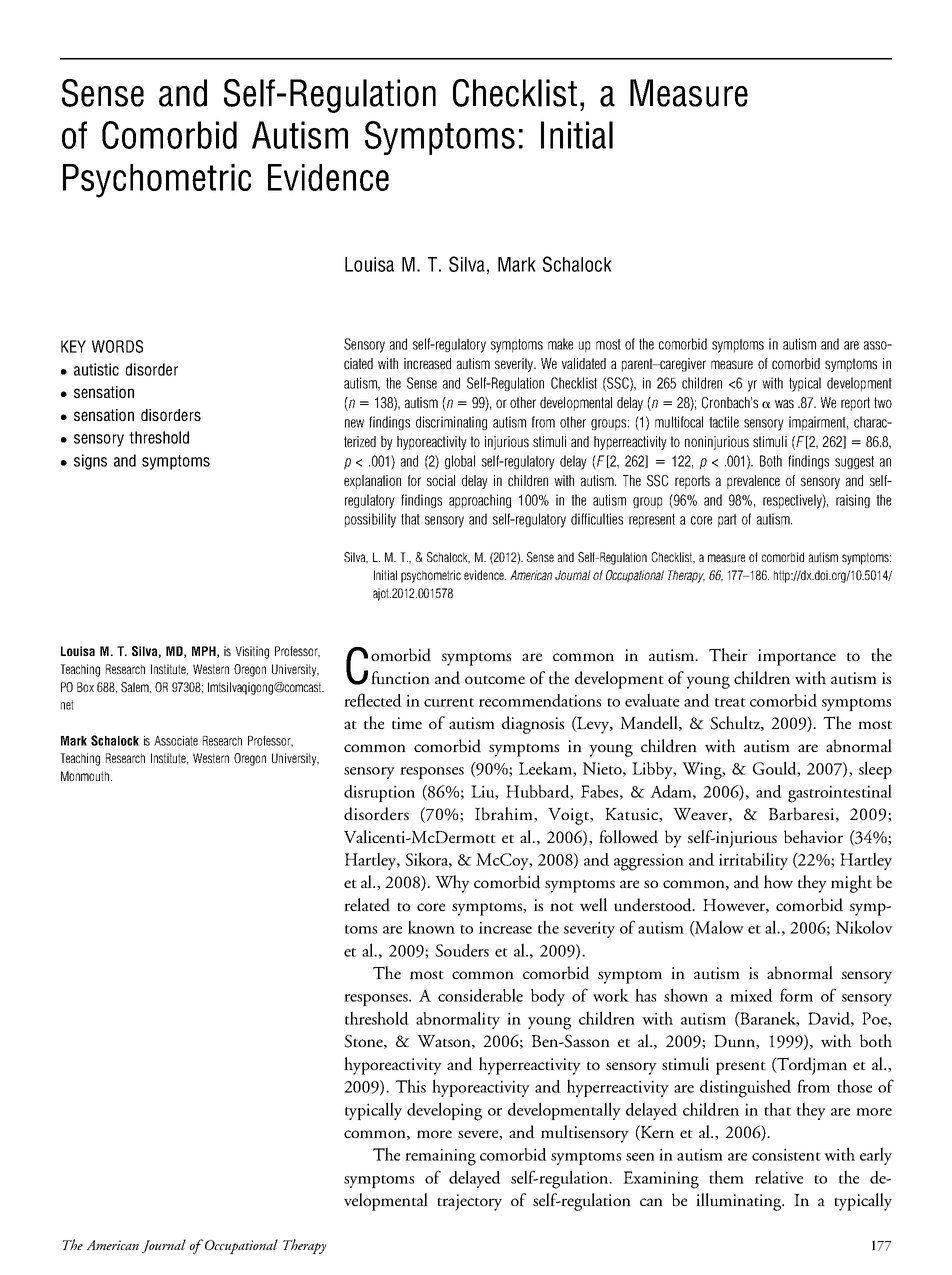 Image resolution: width=952 pixels, height=1275 pixels. I want to click on remaining, so click(440, 1157).
